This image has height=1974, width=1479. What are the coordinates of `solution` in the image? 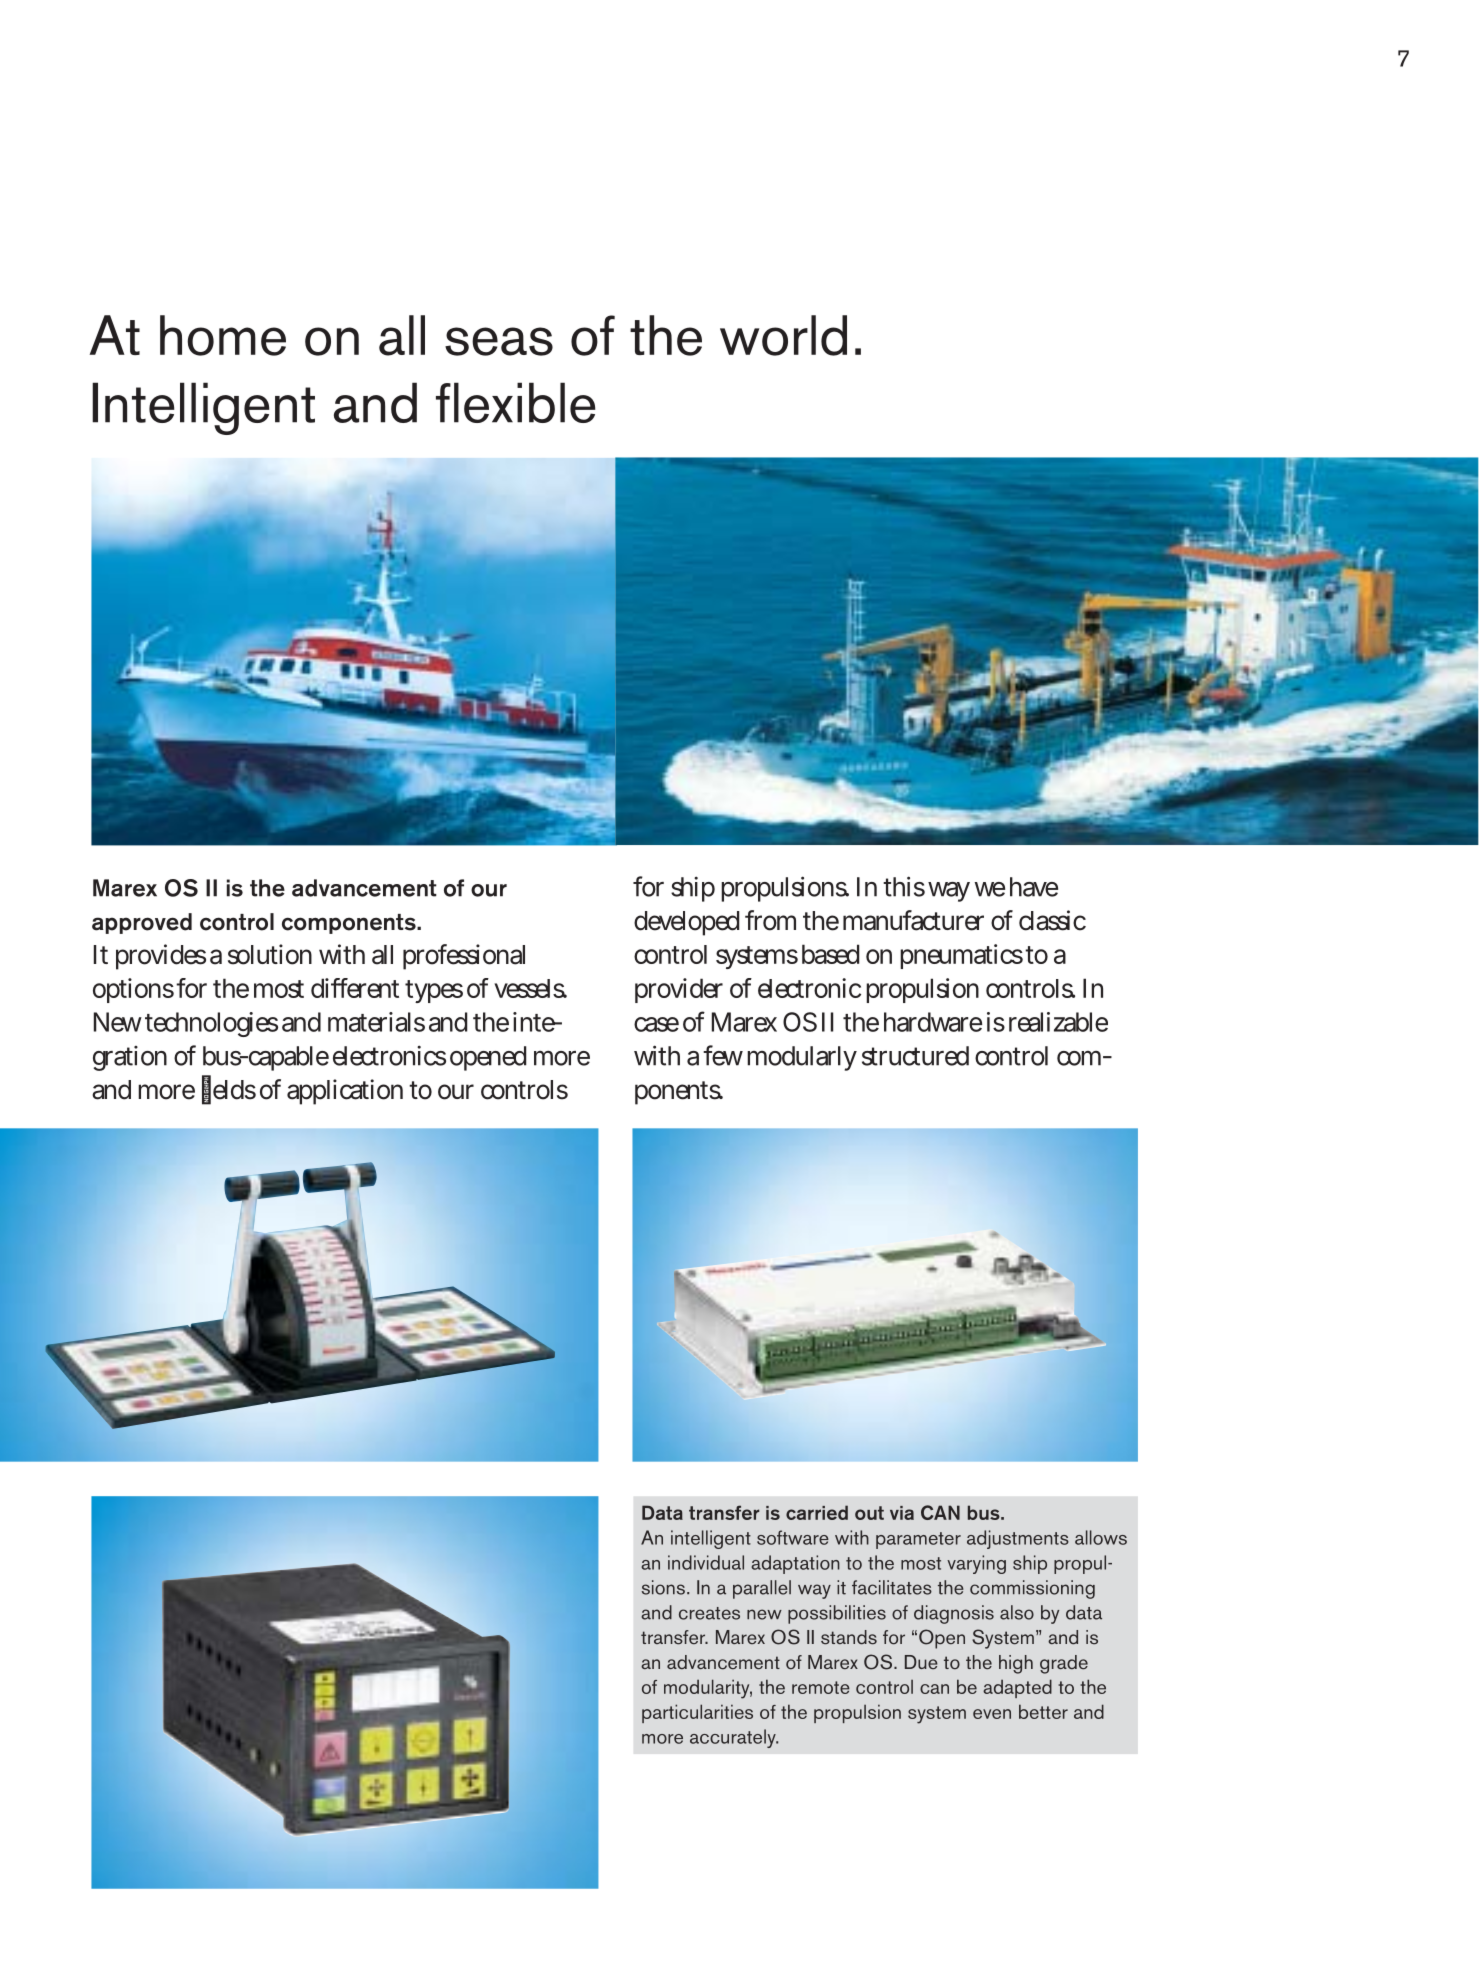 It's located at (270, 954).
